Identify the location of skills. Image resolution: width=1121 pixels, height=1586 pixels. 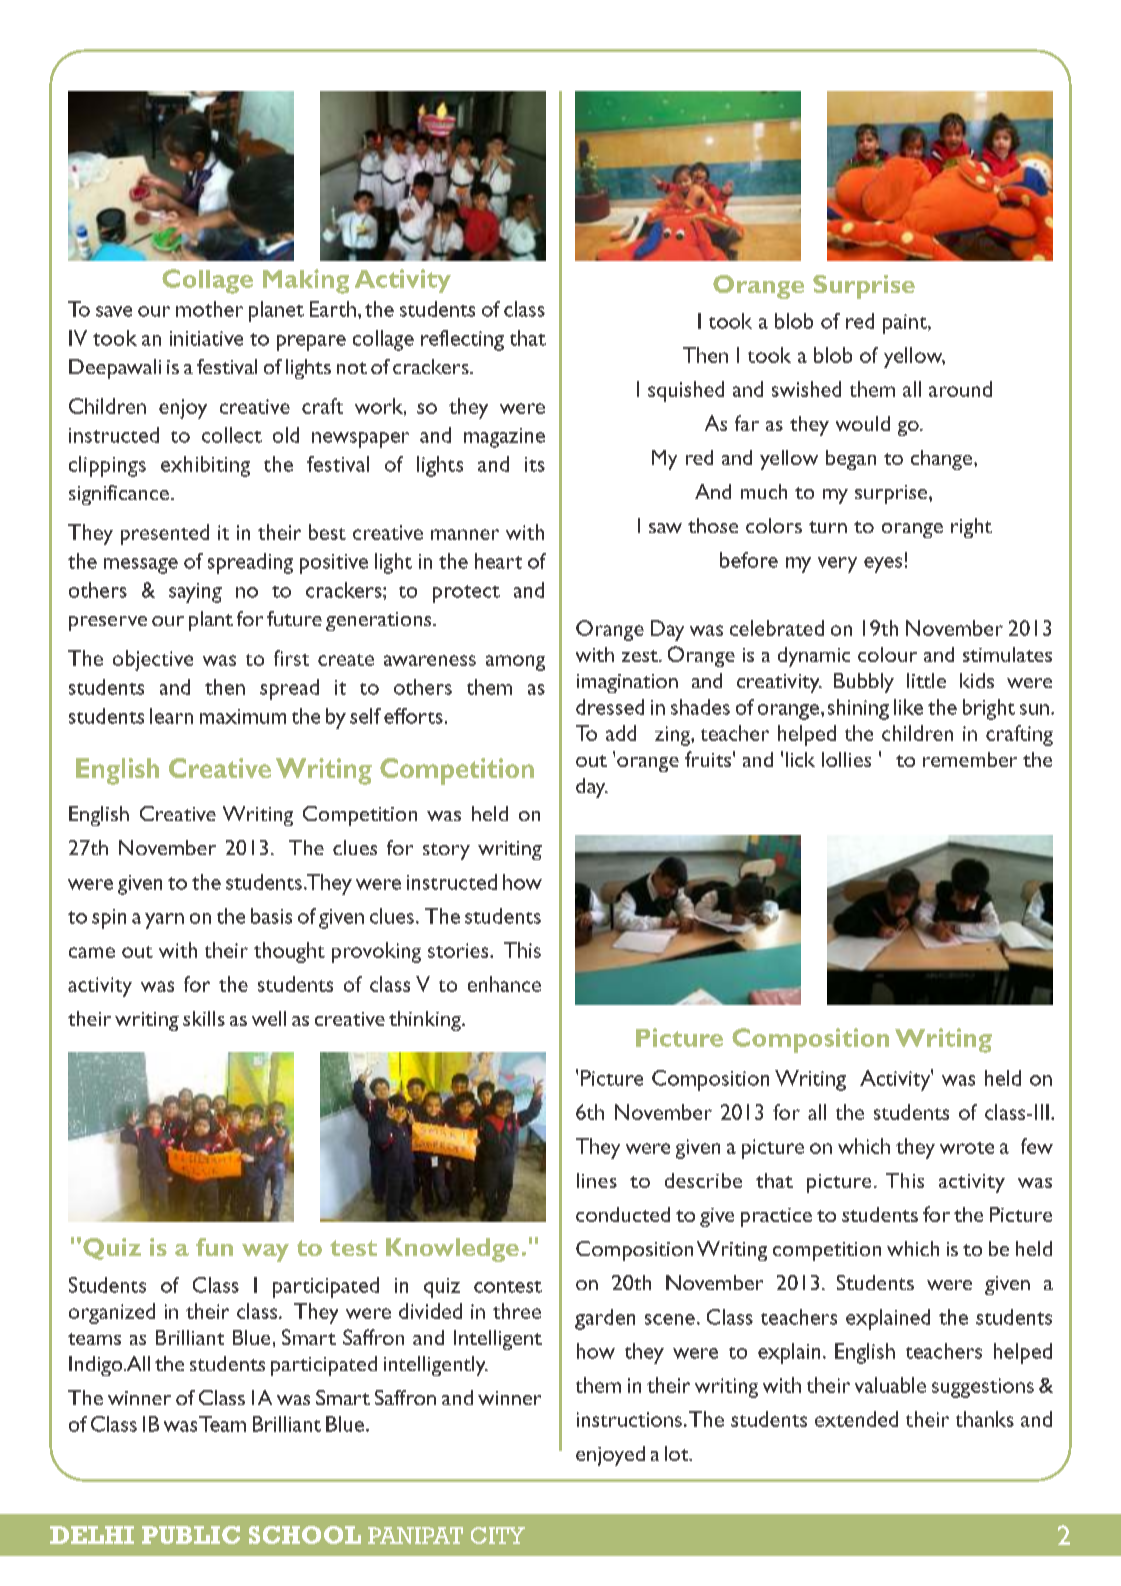
(204, 1018).
